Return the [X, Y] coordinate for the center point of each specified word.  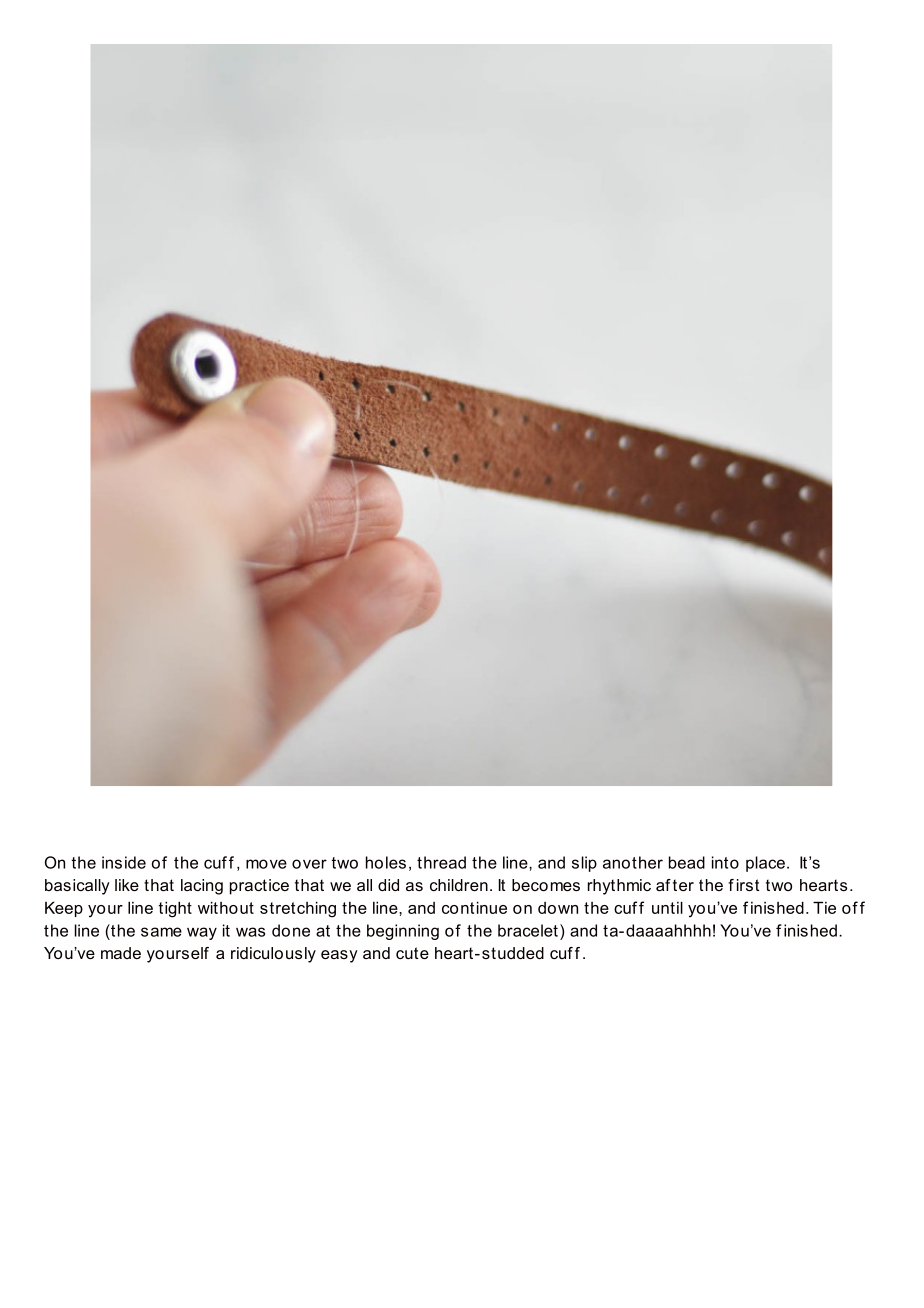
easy [339, 956]
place [765, 864]
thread [441, 862]
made [121, 953]
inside [124, 862]
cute [412, 953]
